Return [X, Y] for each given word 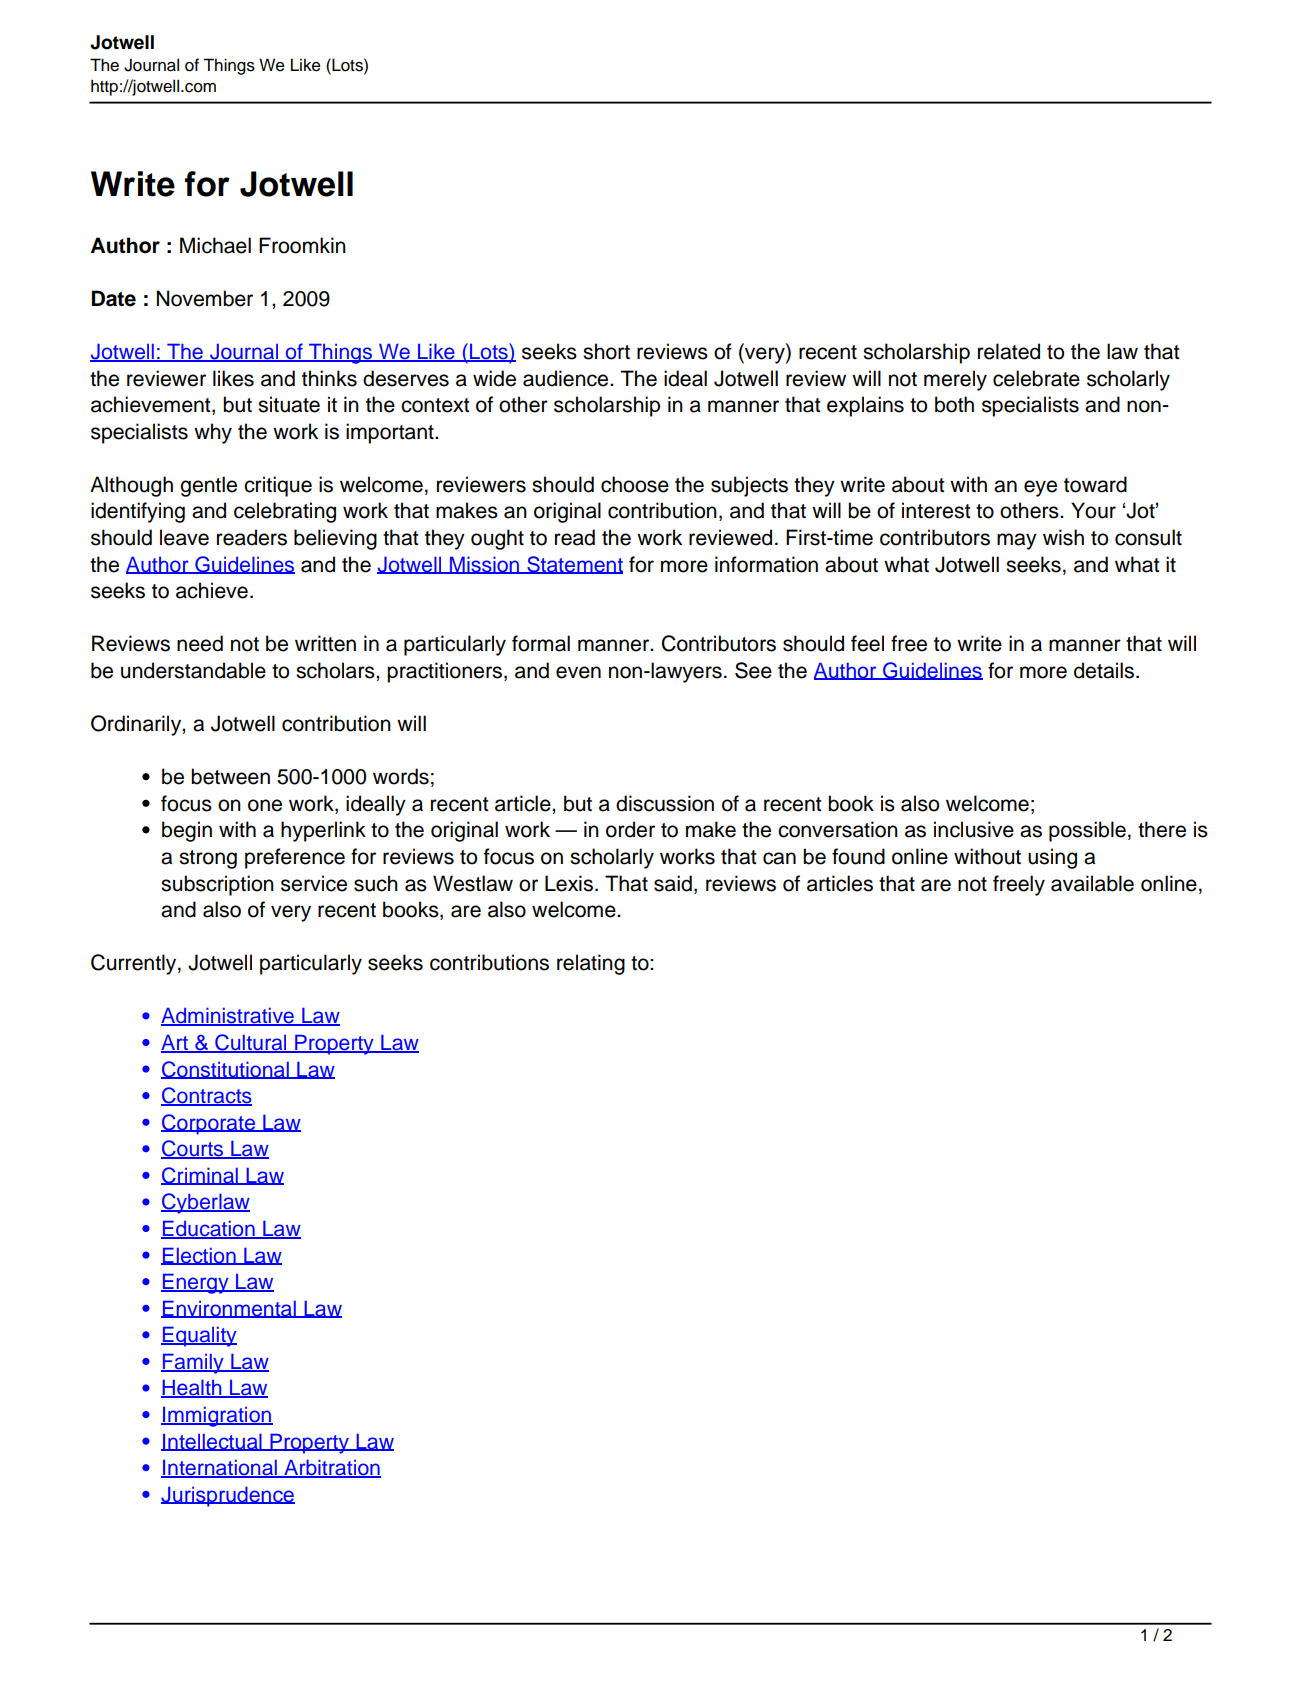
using [1052, 858]
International [220, 1468]
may [1017, 541]
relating [591, 964]
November [205, 298]
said [673, 883]
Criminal [200, 1176]
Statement [574, 565]
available [1092, 883]
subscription [217, 885]
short [606, 351]
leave [184, 537]
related [1009, 351]
